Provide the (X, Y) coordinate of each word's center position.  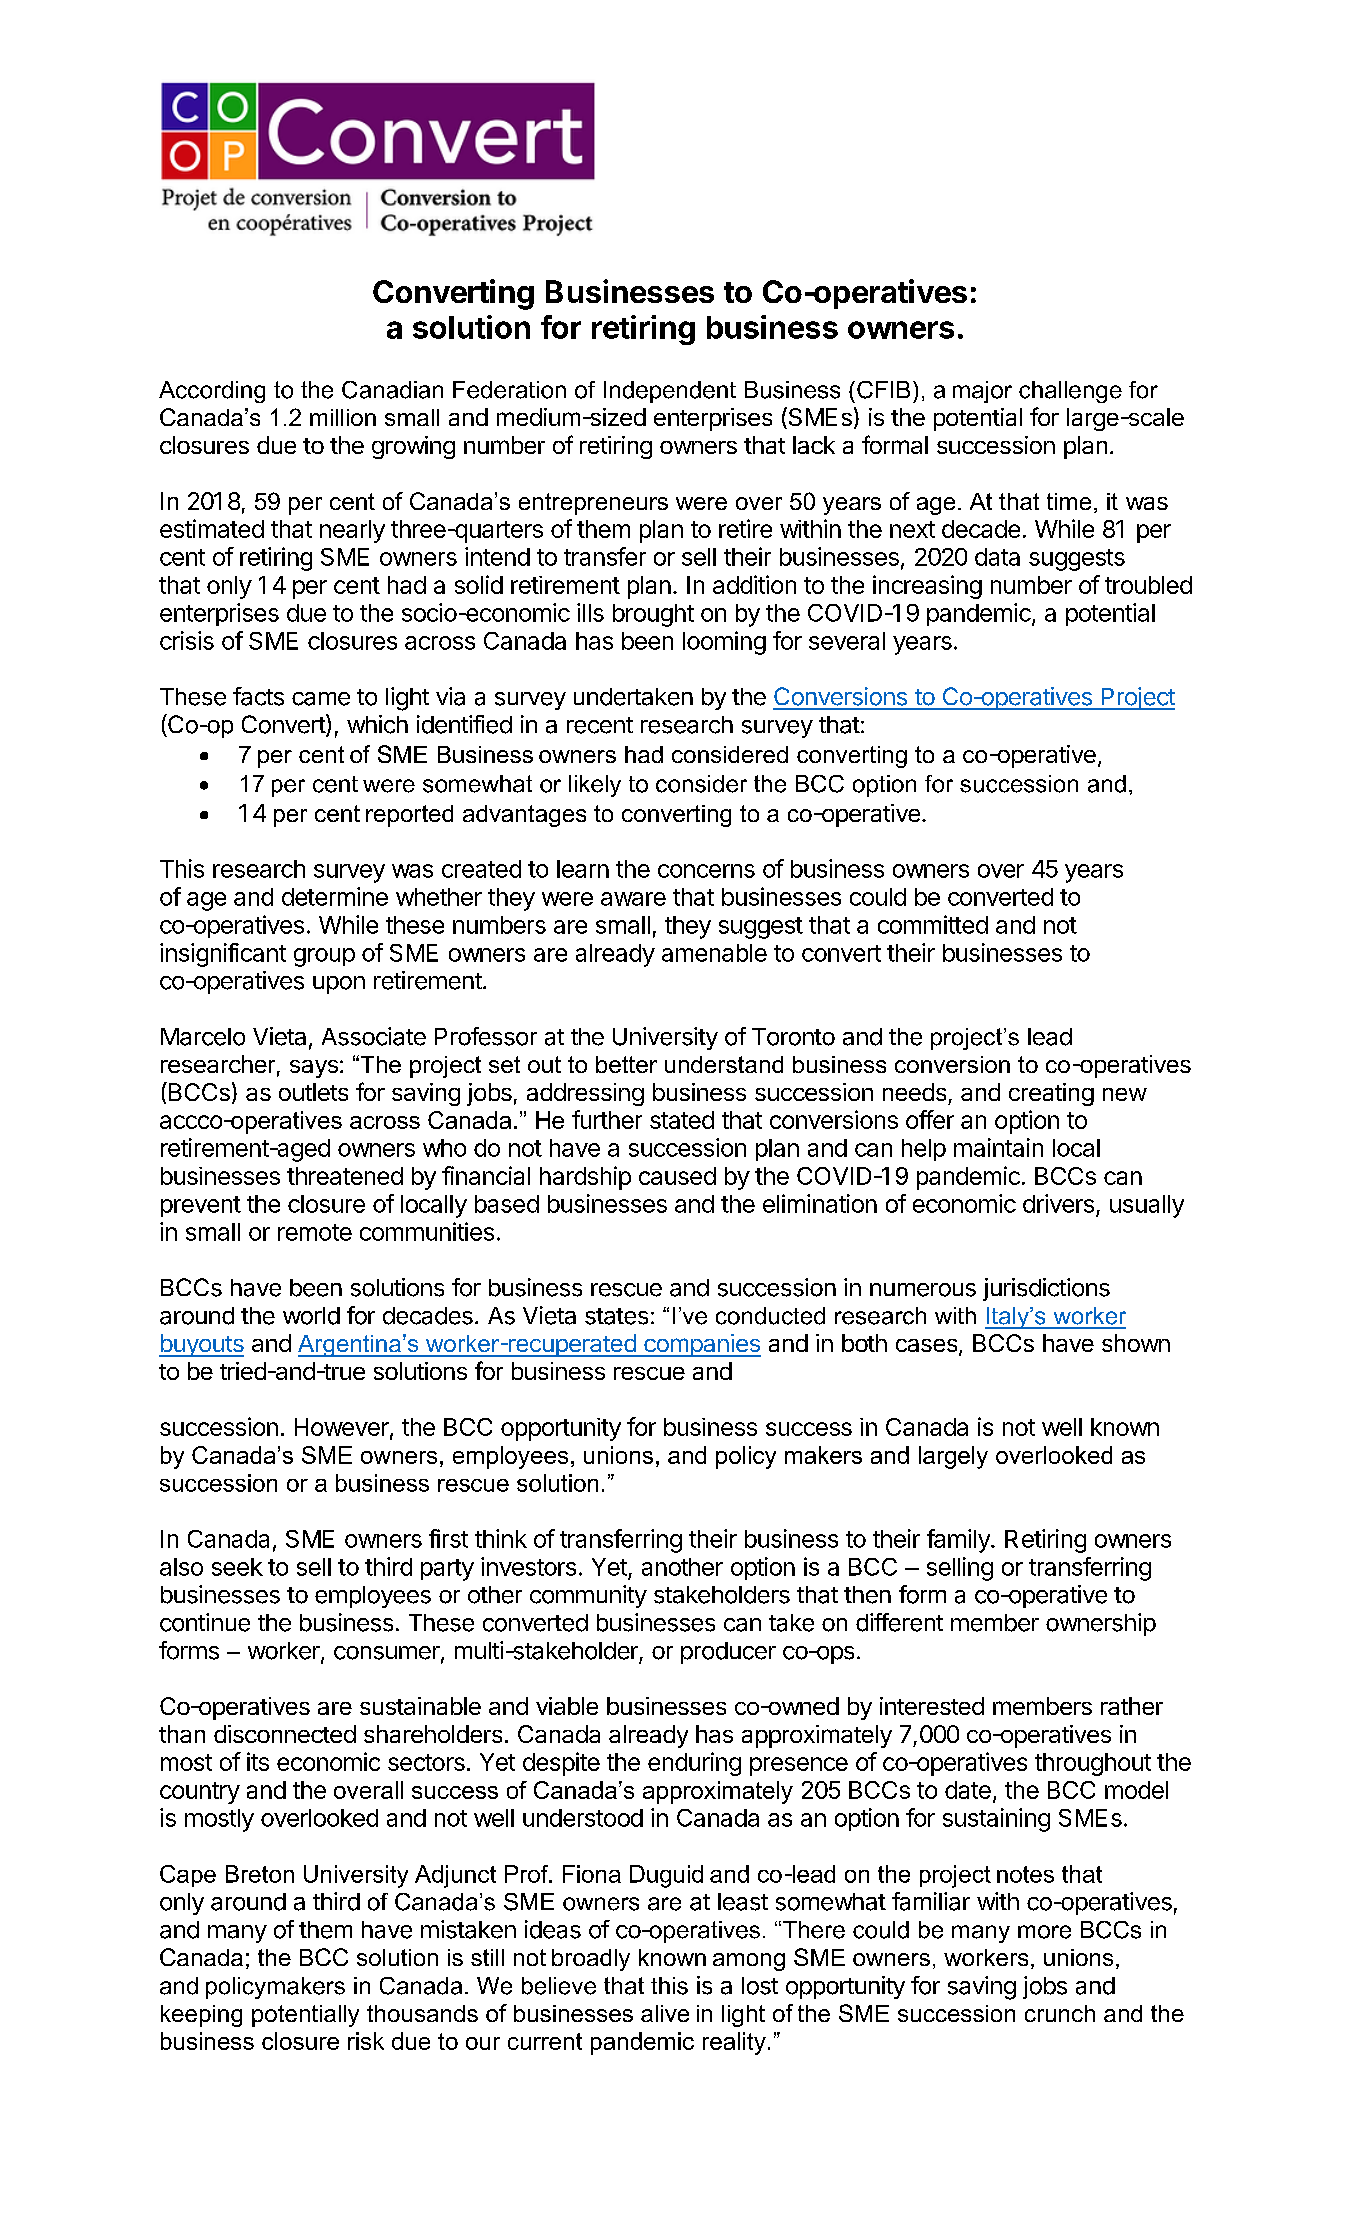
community (588, 1596)
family (959, 1541)
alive (665, 2013)
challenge (1070, 392)
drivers (1058, 1203)
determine (335, 896)
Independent (670, 392)
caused (677, 1176)
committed (933, 924)
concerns (706, 871)
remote (315, 1232)
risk (366, 2041)
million (343, 417)
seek (237, 1567)
